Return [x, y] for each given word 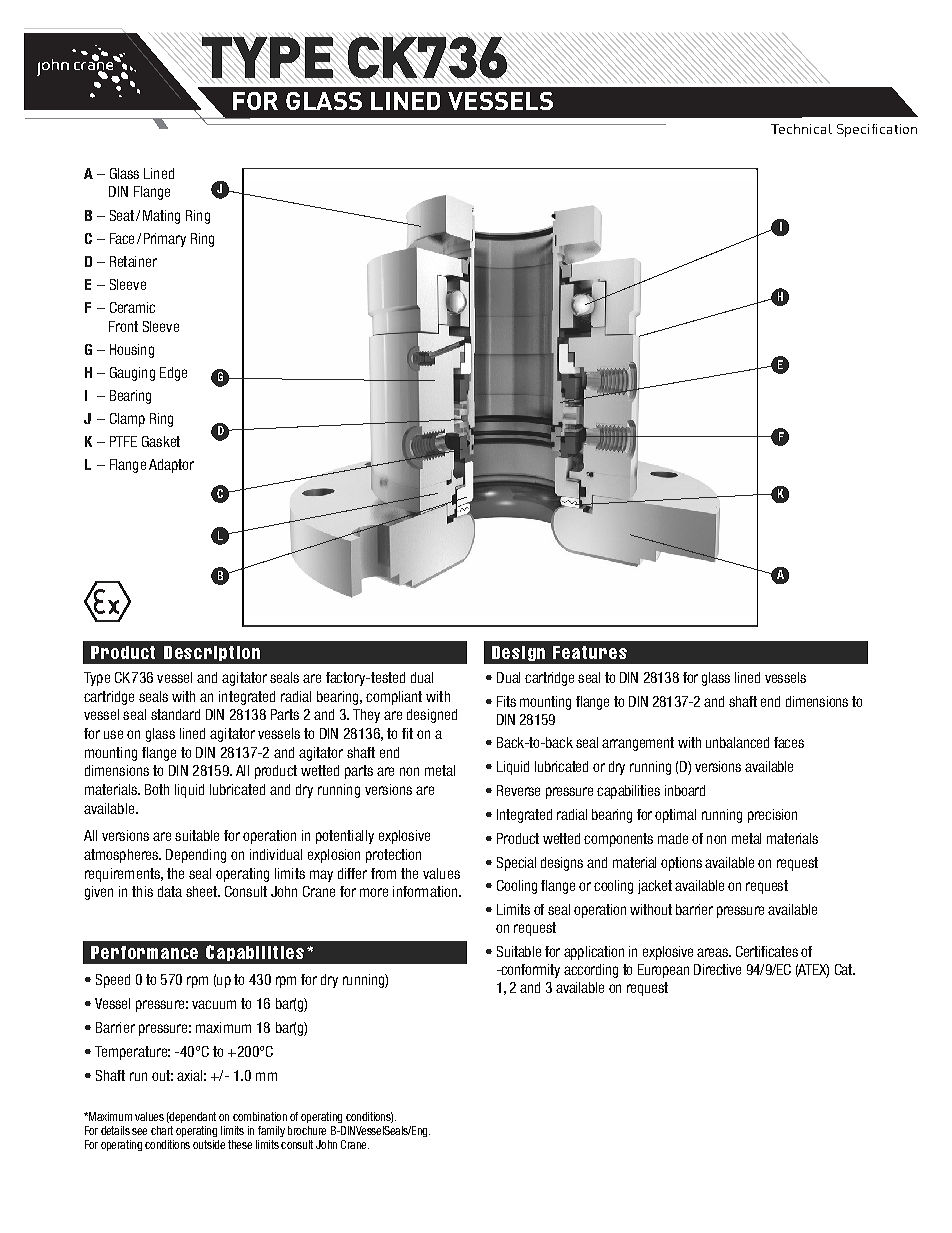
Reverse [518, 790]
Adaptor [171, 466]
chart [162, 1130]
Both [157, 789]
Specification [877, 130]
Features [590, 652]
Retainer [133, 261]
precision [772, 816]
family [271, 1131]
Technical [801, 129]
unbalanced [737, 742]
